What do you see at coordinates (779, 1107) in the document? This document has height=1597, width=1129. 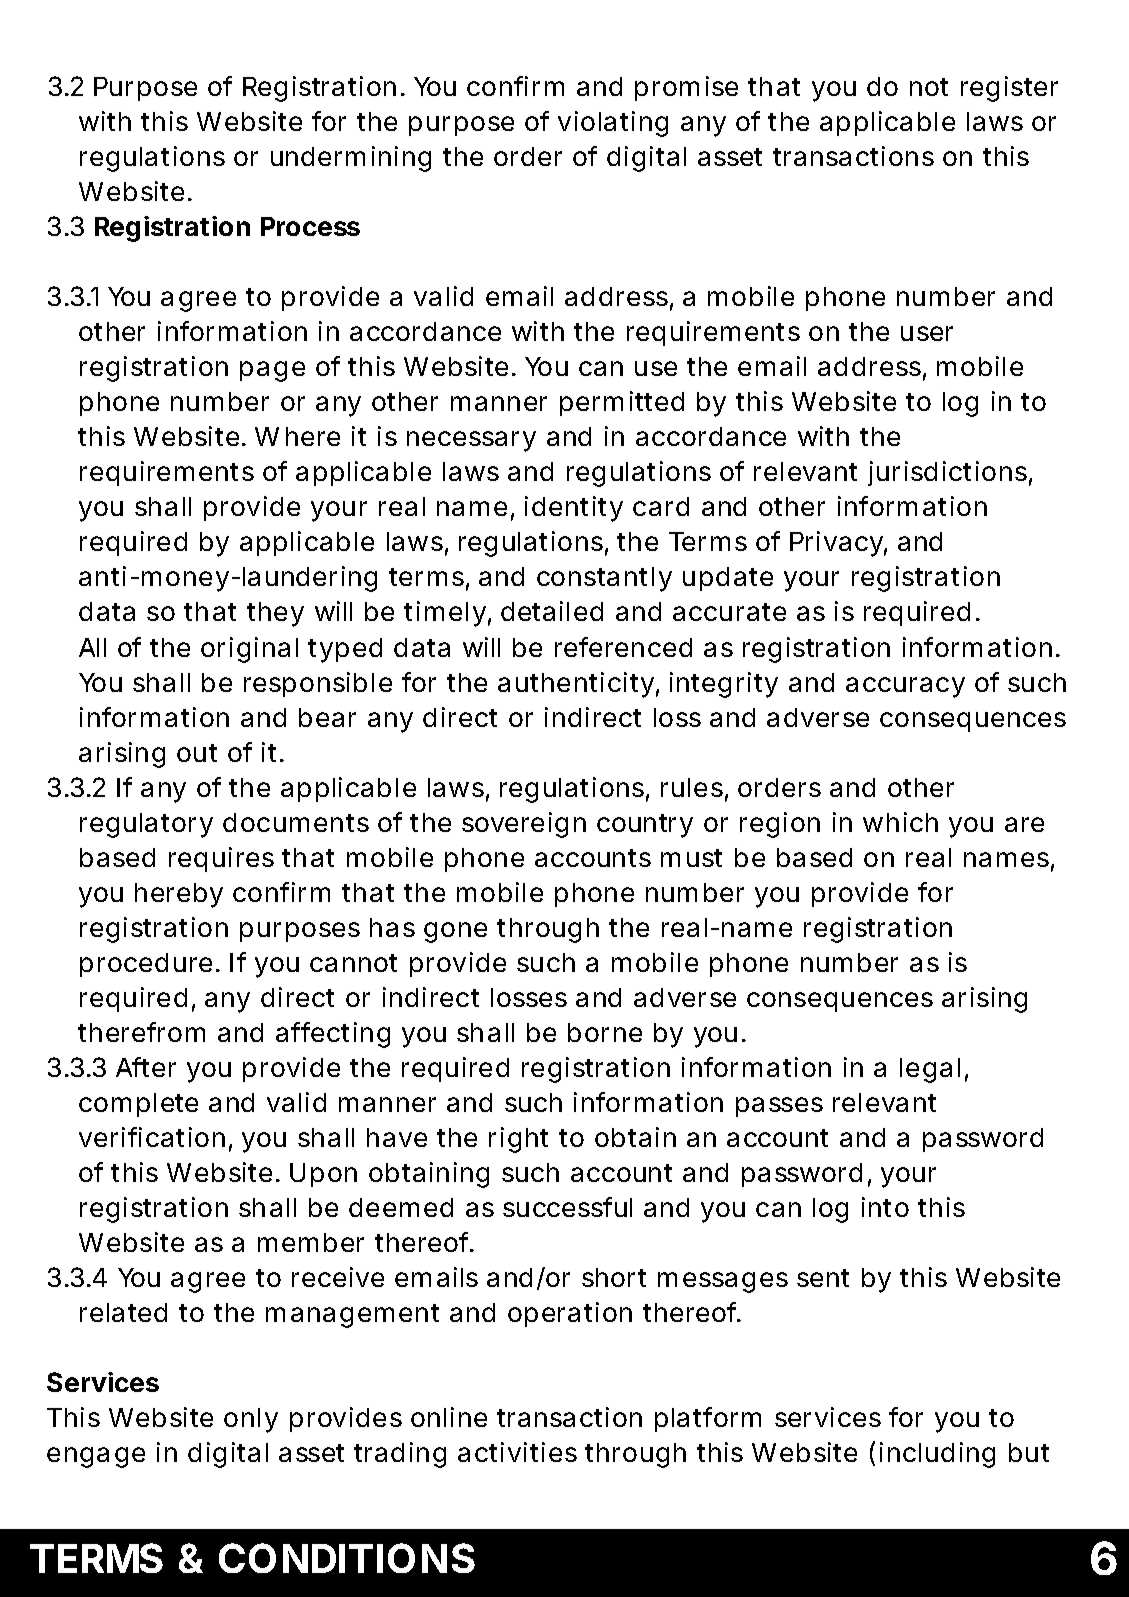 I see `passes` at bounding box center [779, 1107].
